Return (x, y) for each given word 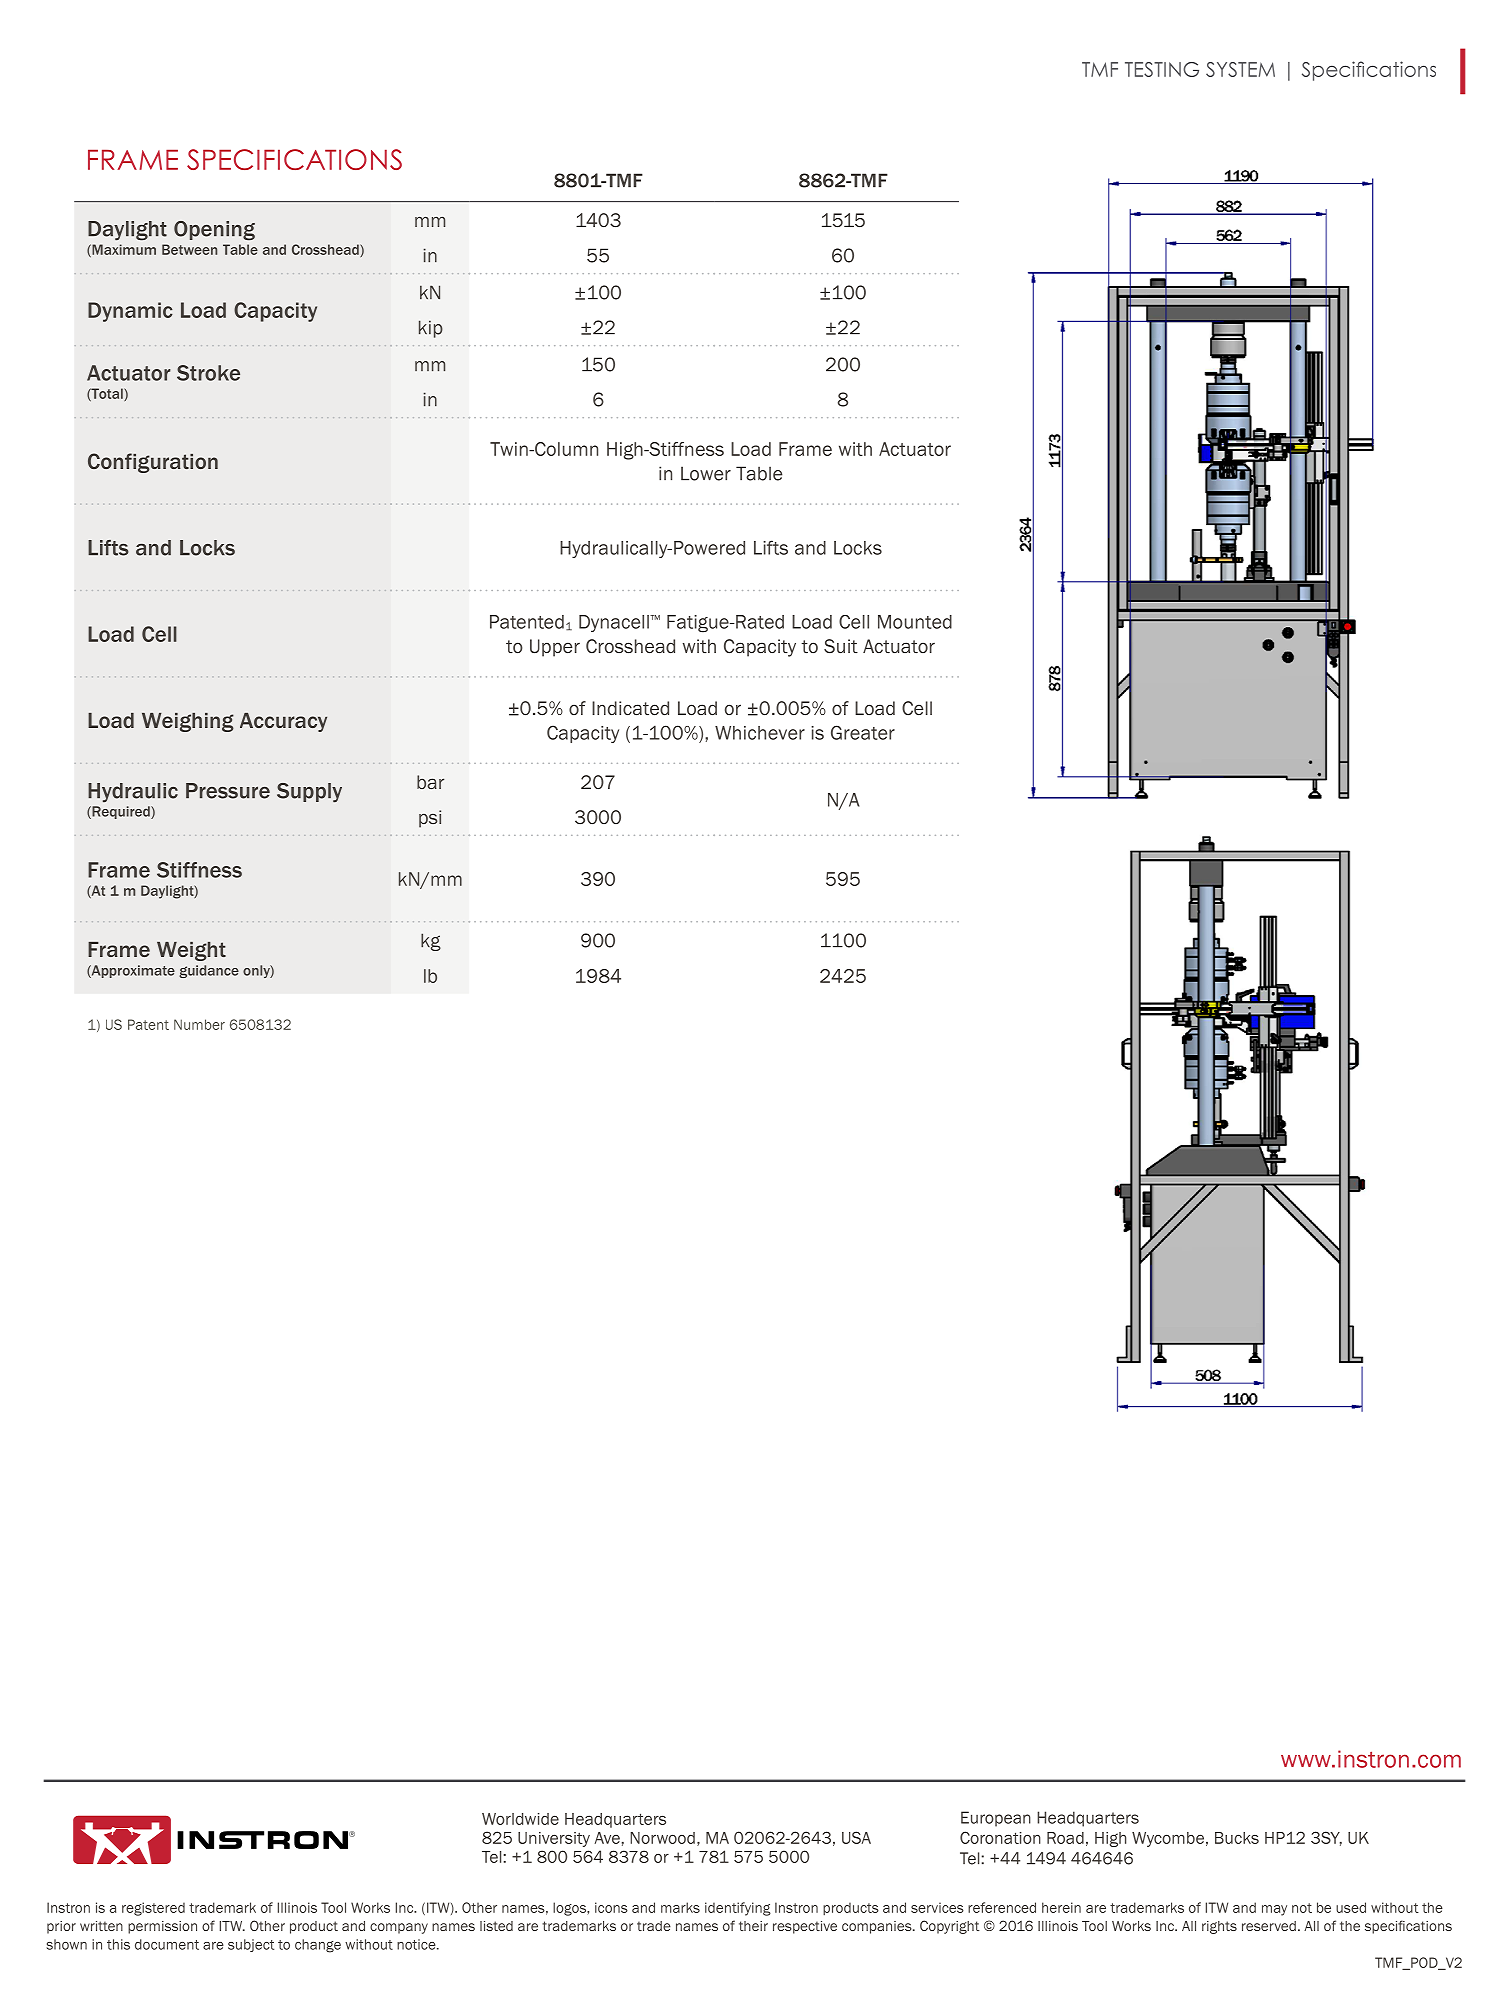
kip (431, 329)
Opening (214, 231)
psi (430, 819)
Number (199, 1024)
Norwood (662, 1838)
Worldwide (520, 1819)
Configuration (153, 463)
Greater (863, 732)
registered (153, 1909)
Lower (706, 473)
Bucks (1237, 1838)
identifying (738, 1909)
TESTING (1162, 69)
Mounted (915, 622)
